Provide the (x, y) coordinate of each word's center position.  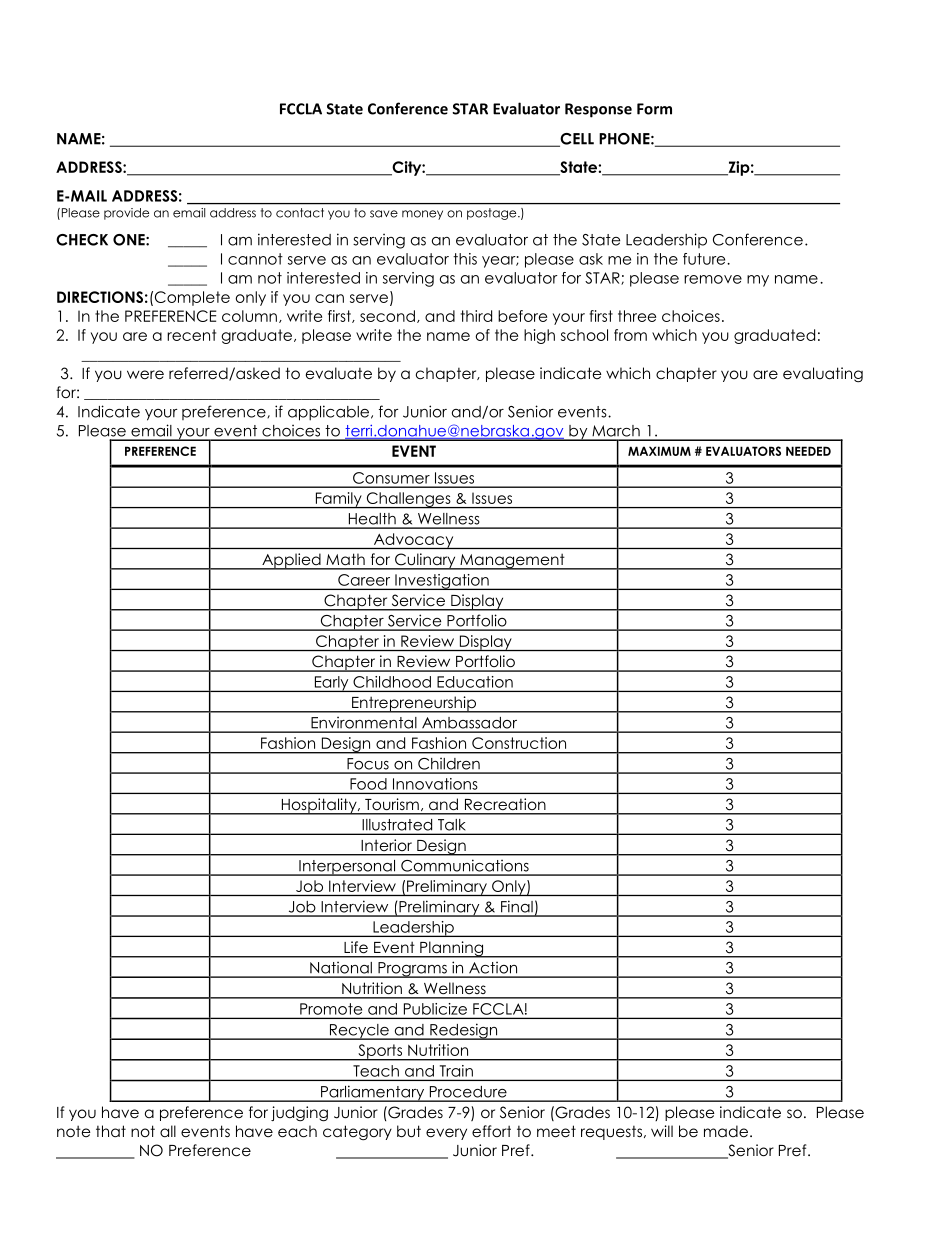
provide (126, 214)
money (422, 215)
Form (654, 109)
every (446, 1134)
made (726, 1131)
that (111, 1131)
